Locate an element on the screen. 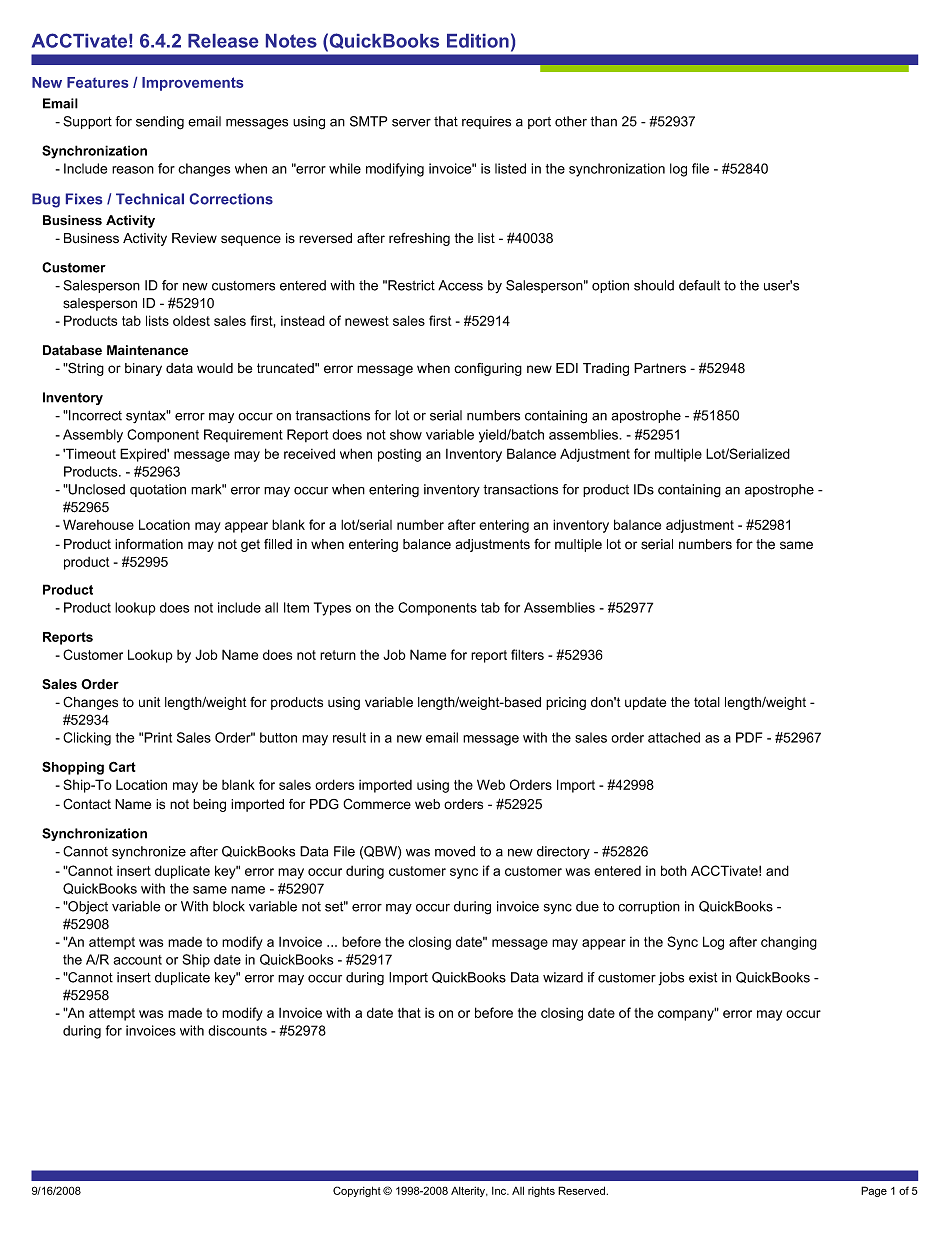 Image resolution: width=952 pixels, height=1233 pixels. block is located at coordinates (229, 906).
